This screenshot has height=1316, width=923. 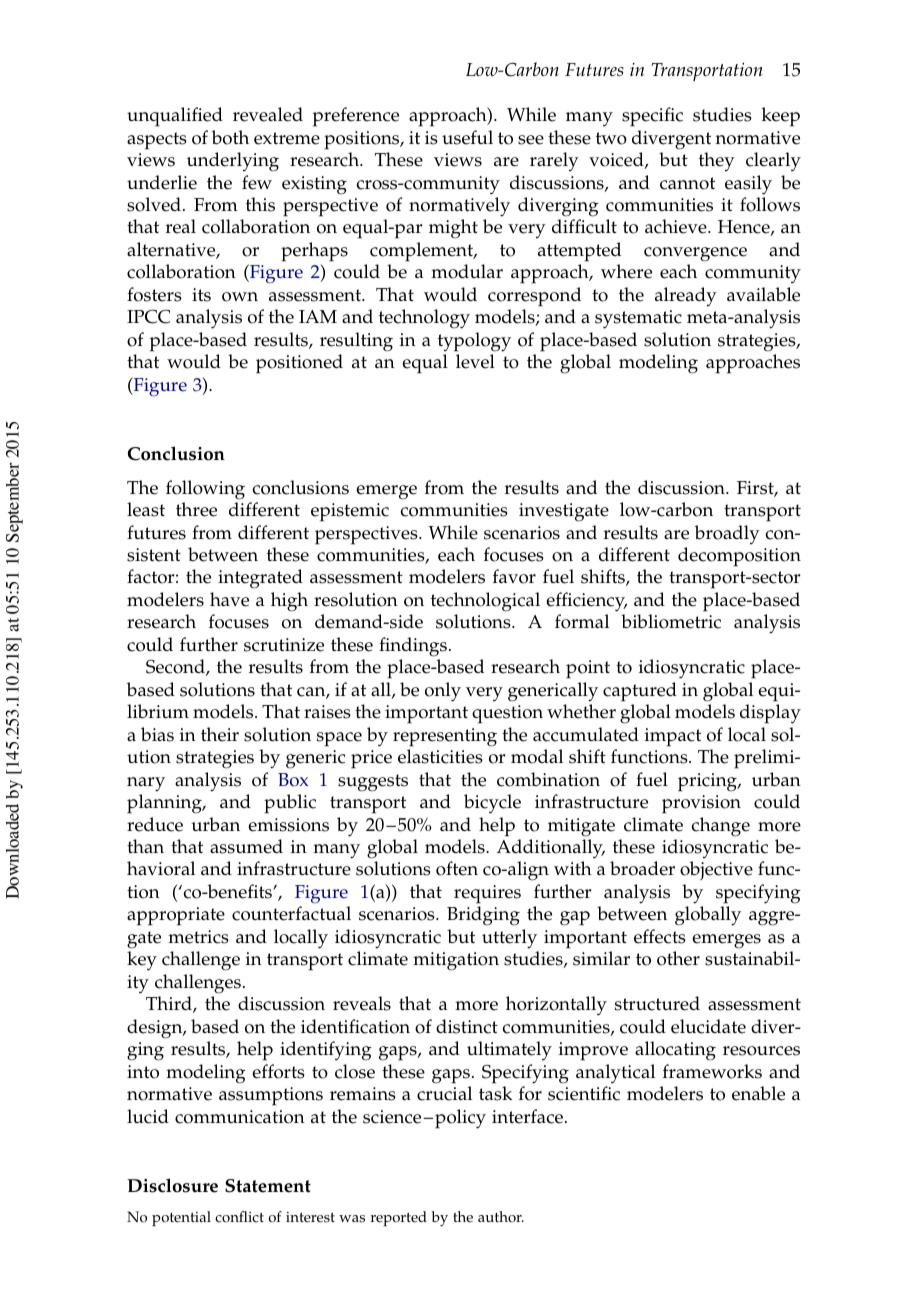 I want to click on enable, so click(x=758, y=1093).
